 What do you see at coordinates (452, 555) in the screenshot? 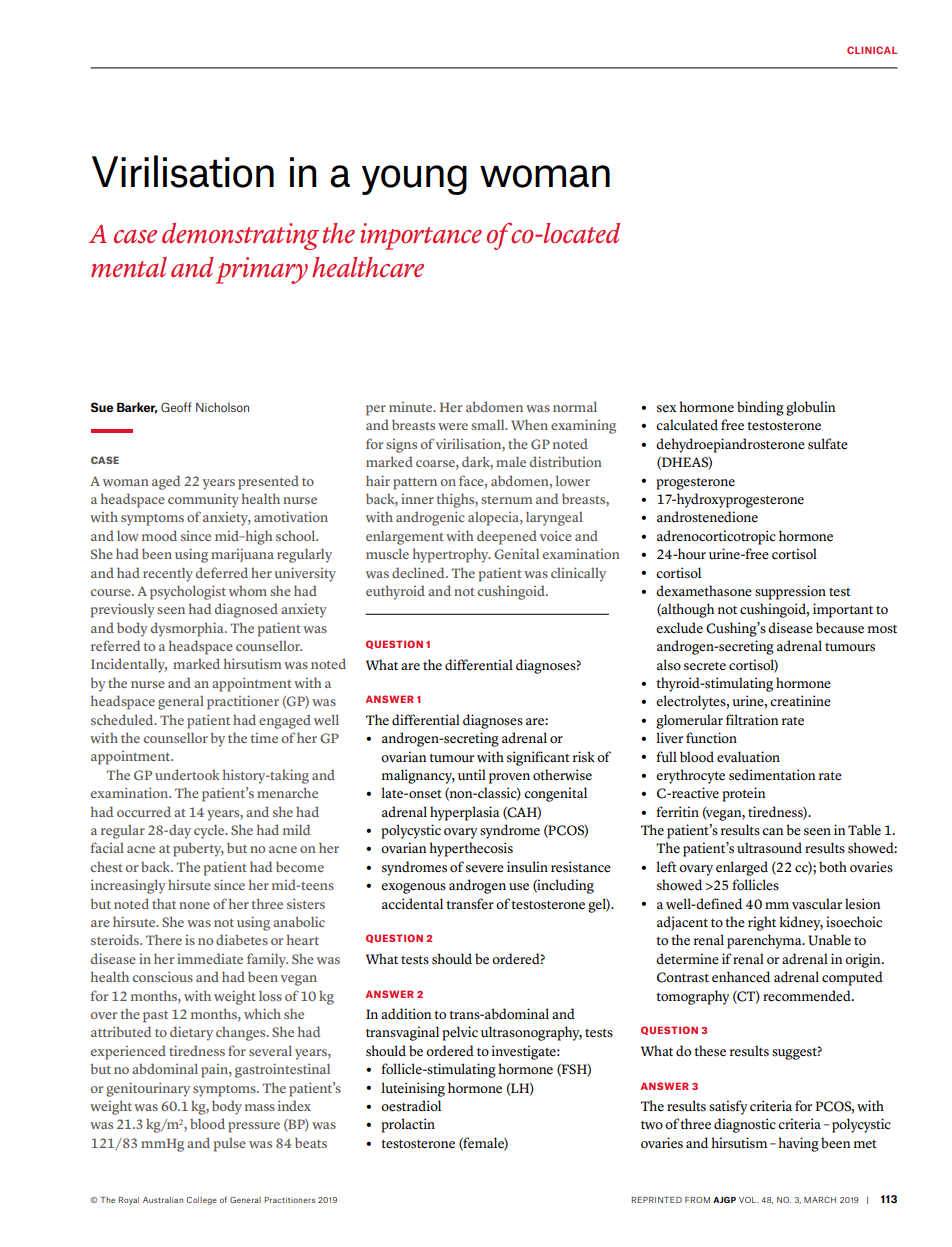
I see `hypertrophy` at bounding box center [452, 555].
